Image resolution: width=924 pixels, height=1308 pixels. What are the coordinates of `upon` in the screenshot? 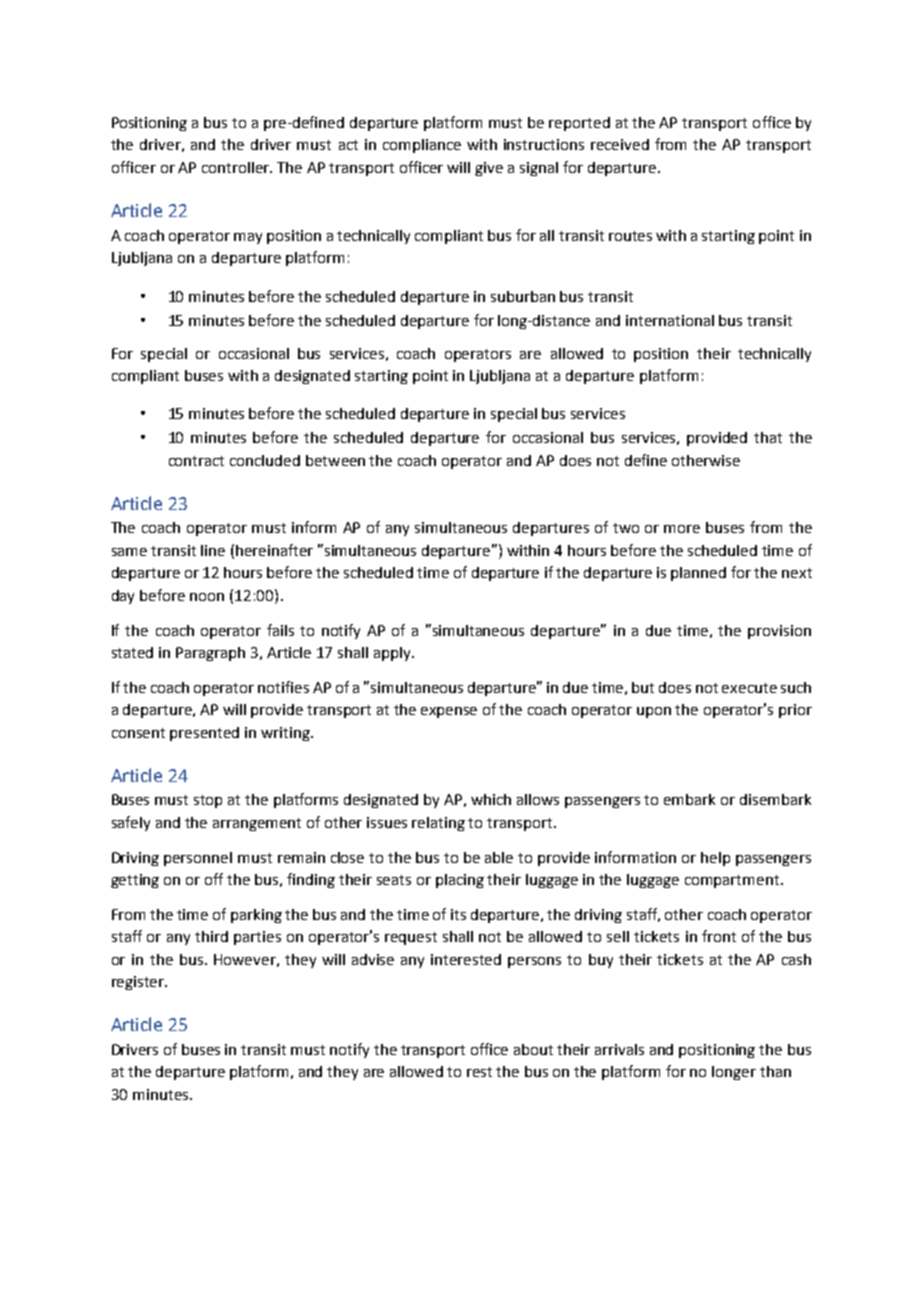 It's located at (654, 712).
